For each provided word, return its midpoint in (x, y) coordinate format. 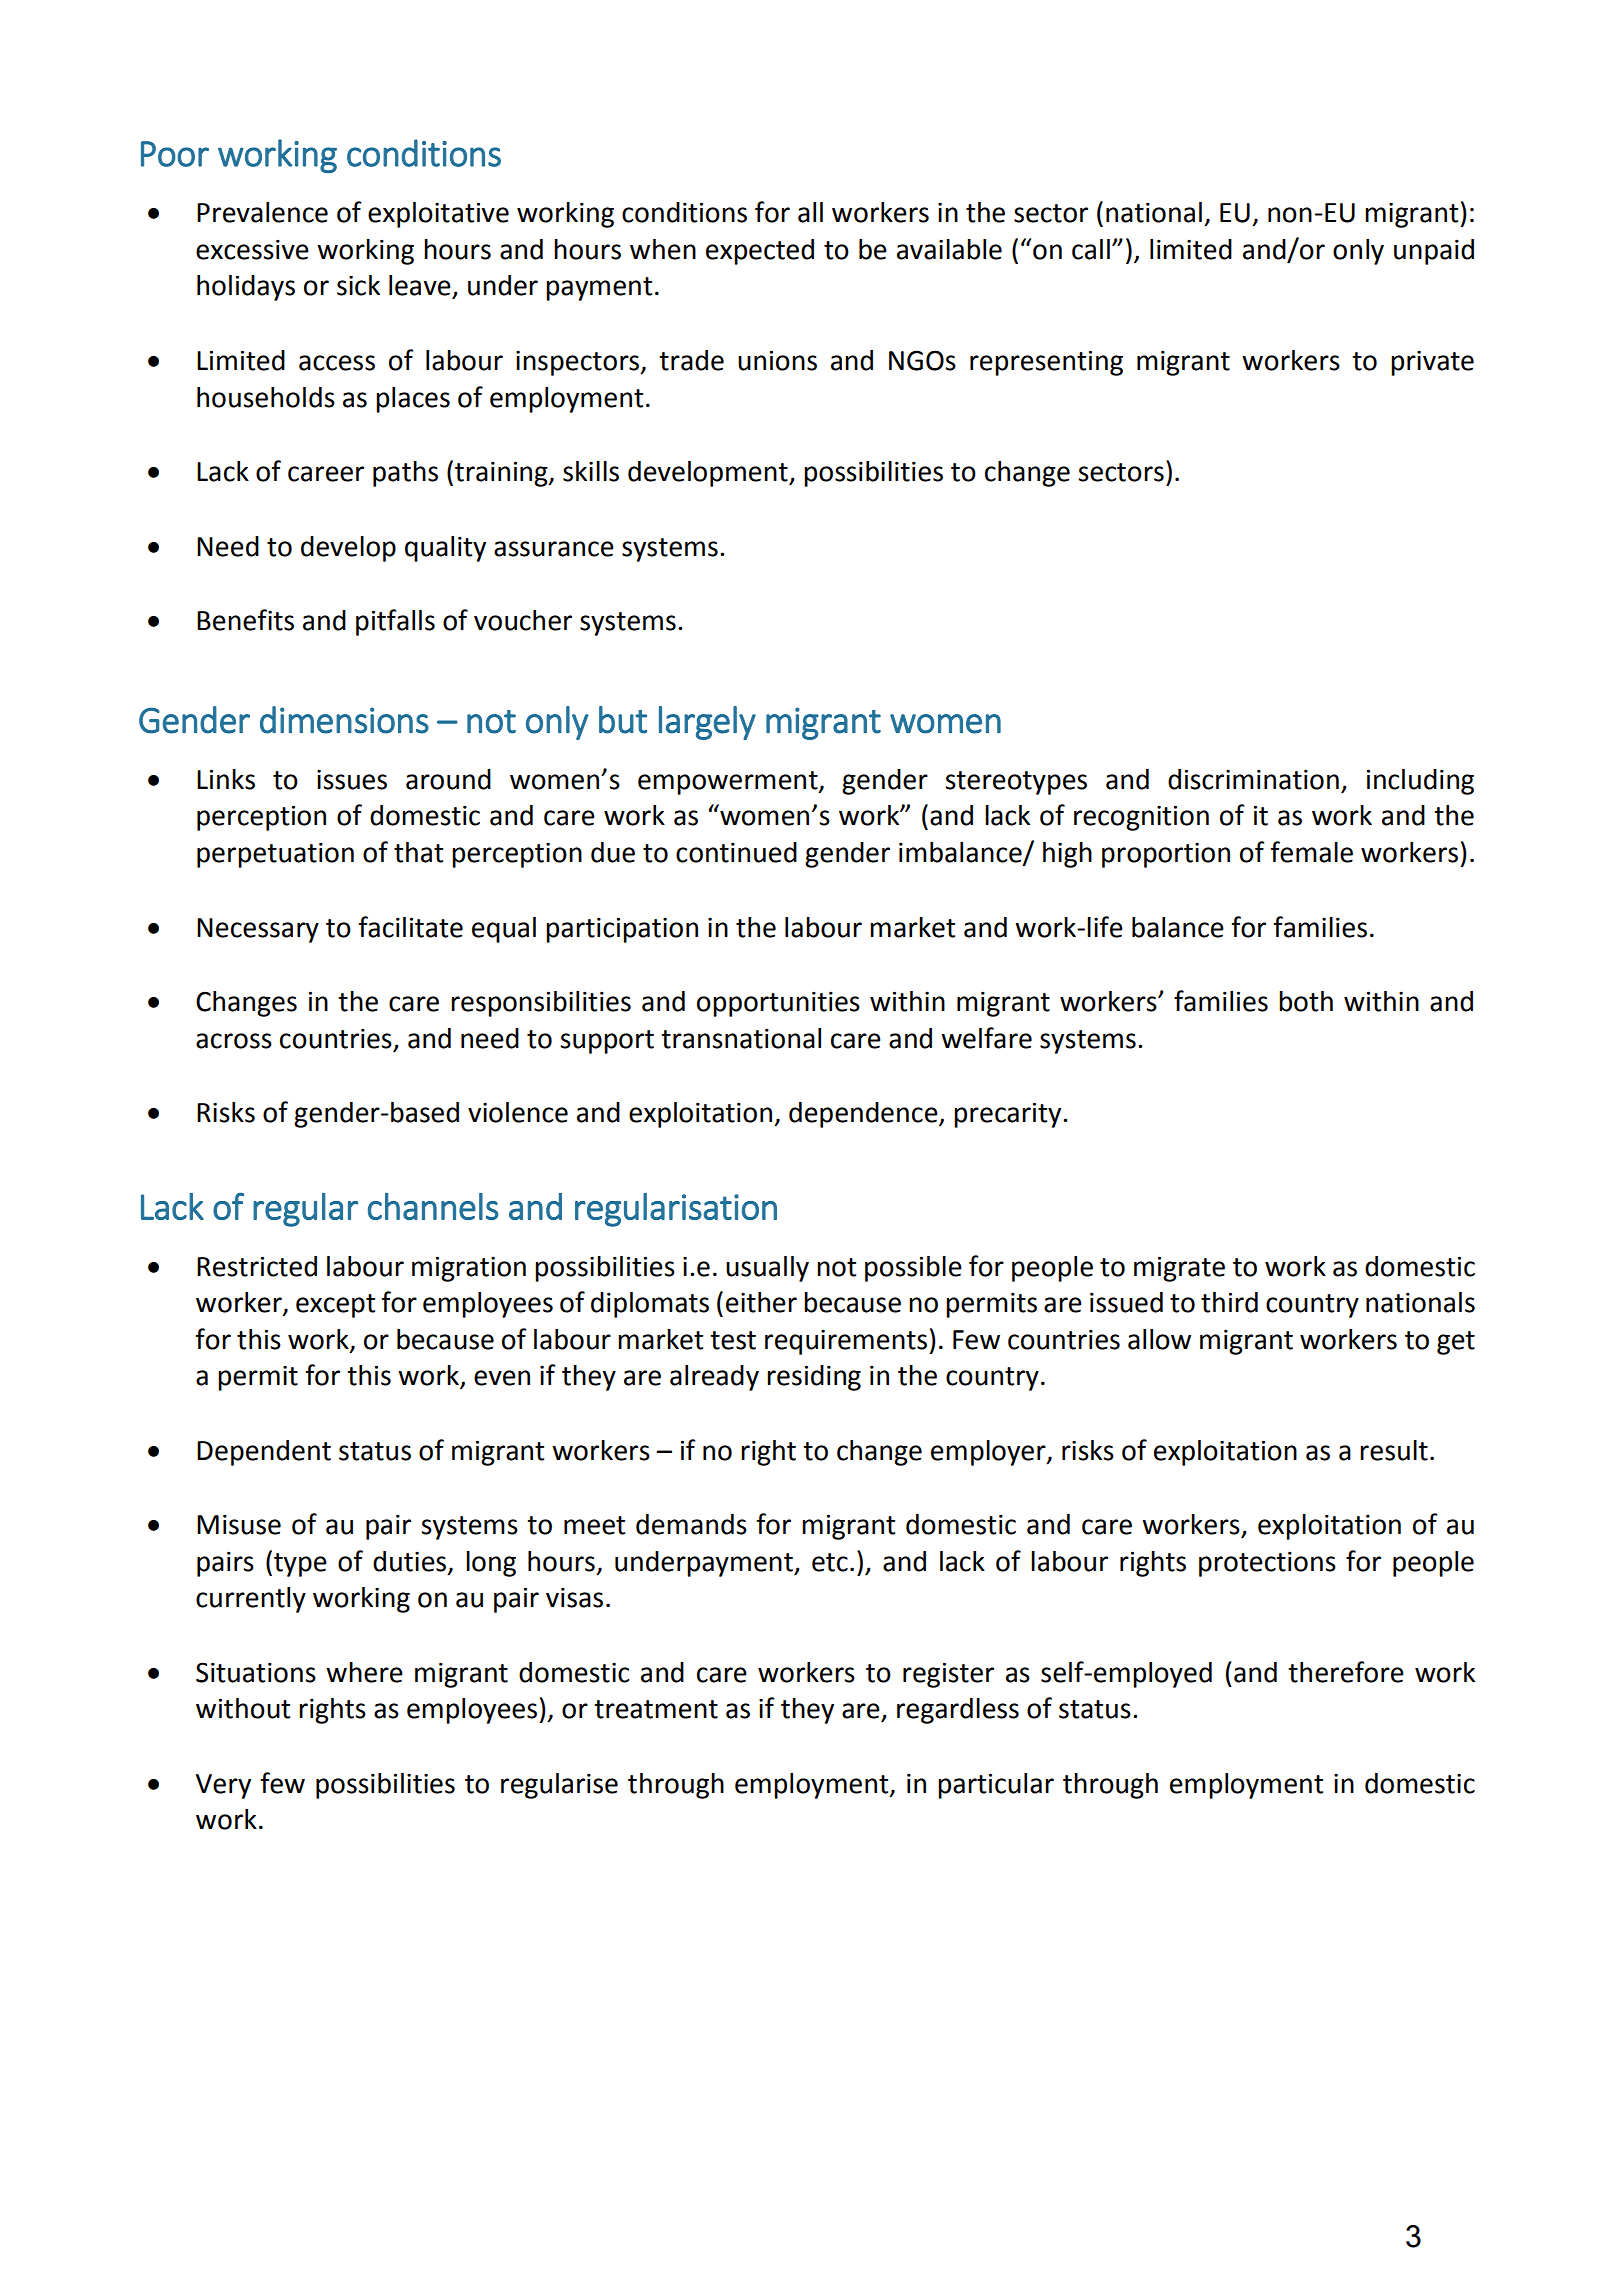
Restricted (257, 1266)
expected (760, 252)
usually (767, 1269)
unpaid (1434, 252)
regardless (958, 1711)
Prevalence (262, 212)
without (243, 1708)
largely (707, 723)
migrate (1179, 1269)
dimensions (344, 720)
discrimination (1253, 779)
